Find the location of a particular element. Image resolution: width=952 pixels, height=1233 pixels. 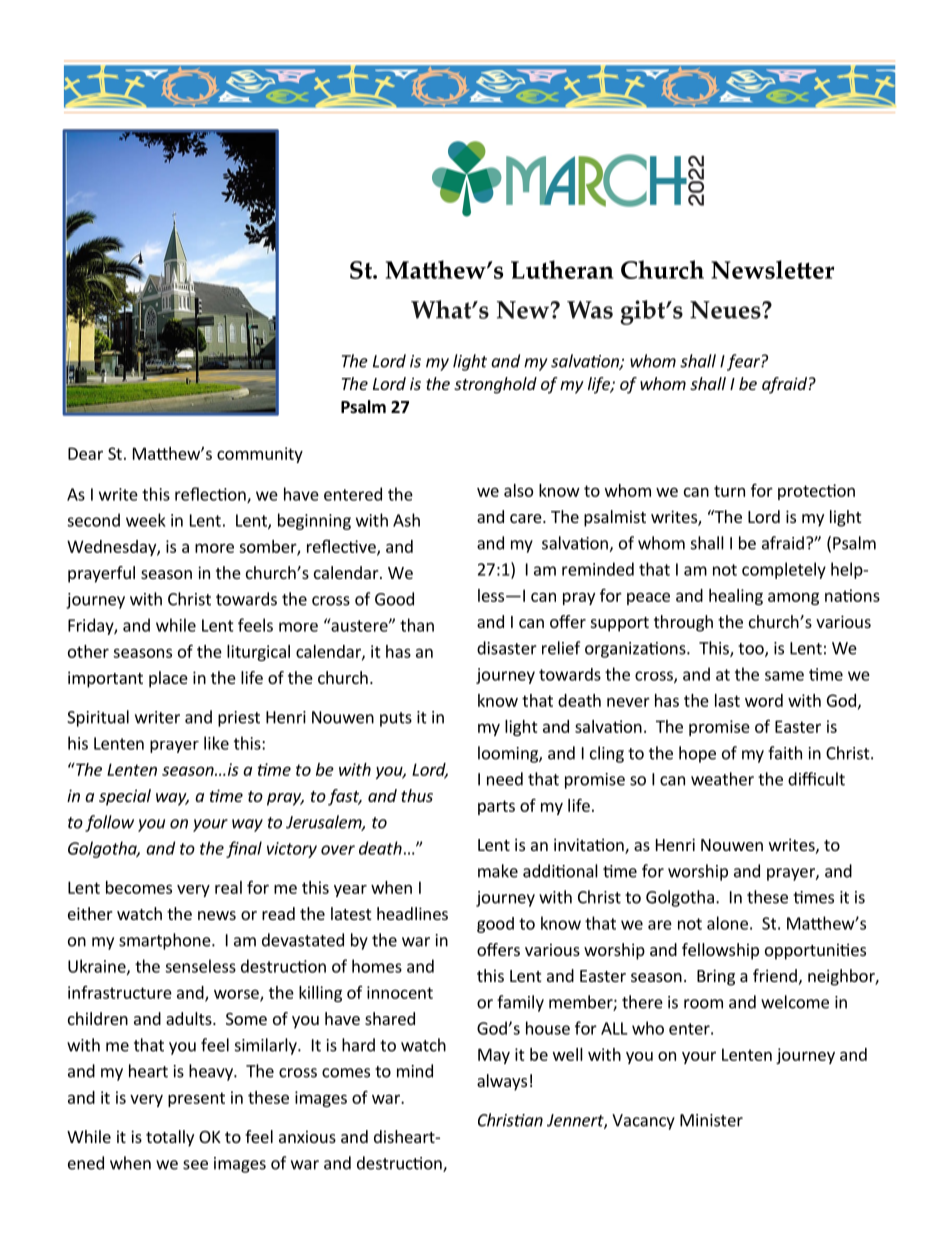

Lutheran is located at coordinates (562, 269).
